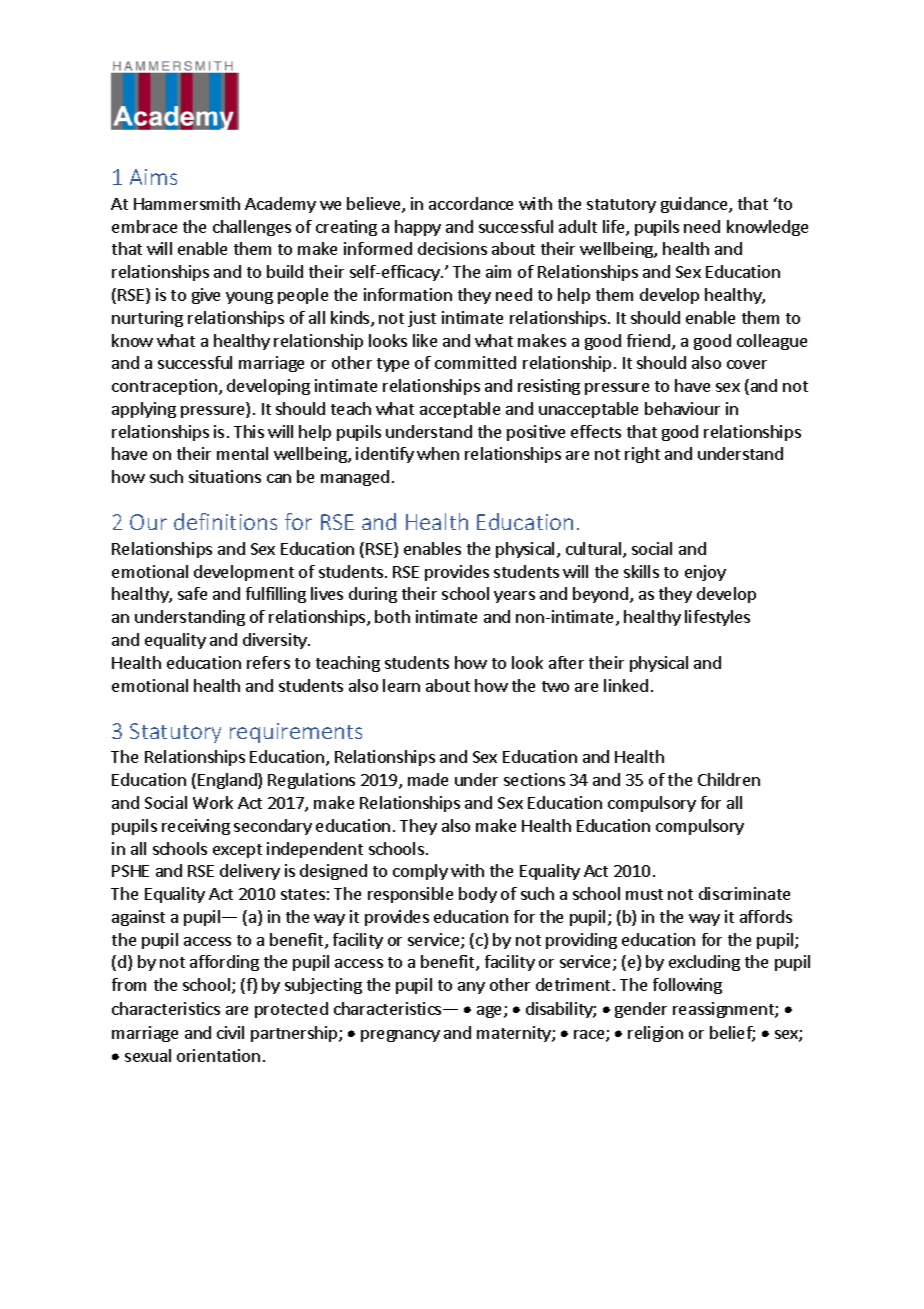 The image size is (924, 1309). I want to click on when, so click(438, 453).
